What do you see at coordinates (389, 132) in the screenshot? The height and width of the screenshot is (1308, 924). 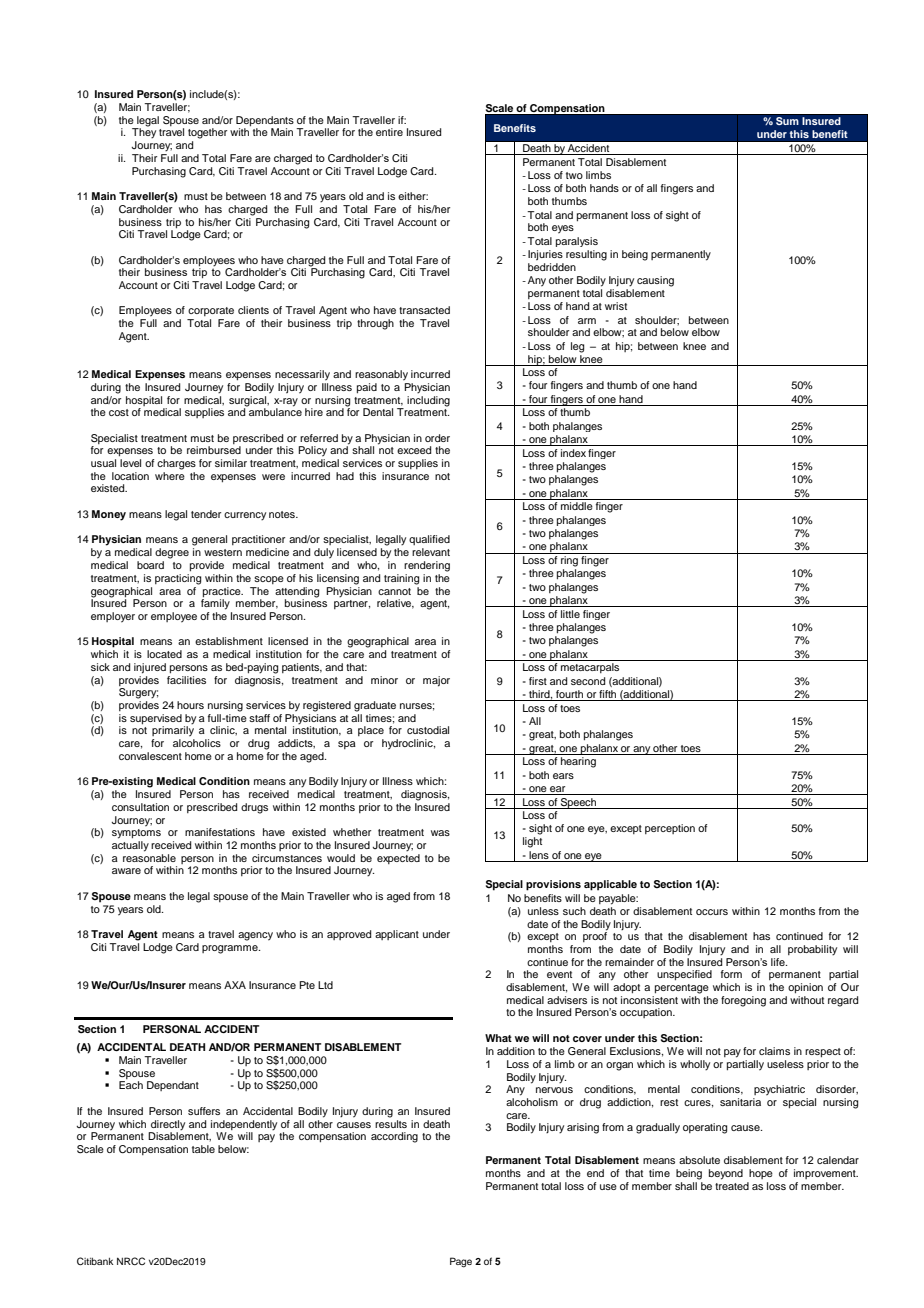 I see `entire` at bounding box center [389, 132].
